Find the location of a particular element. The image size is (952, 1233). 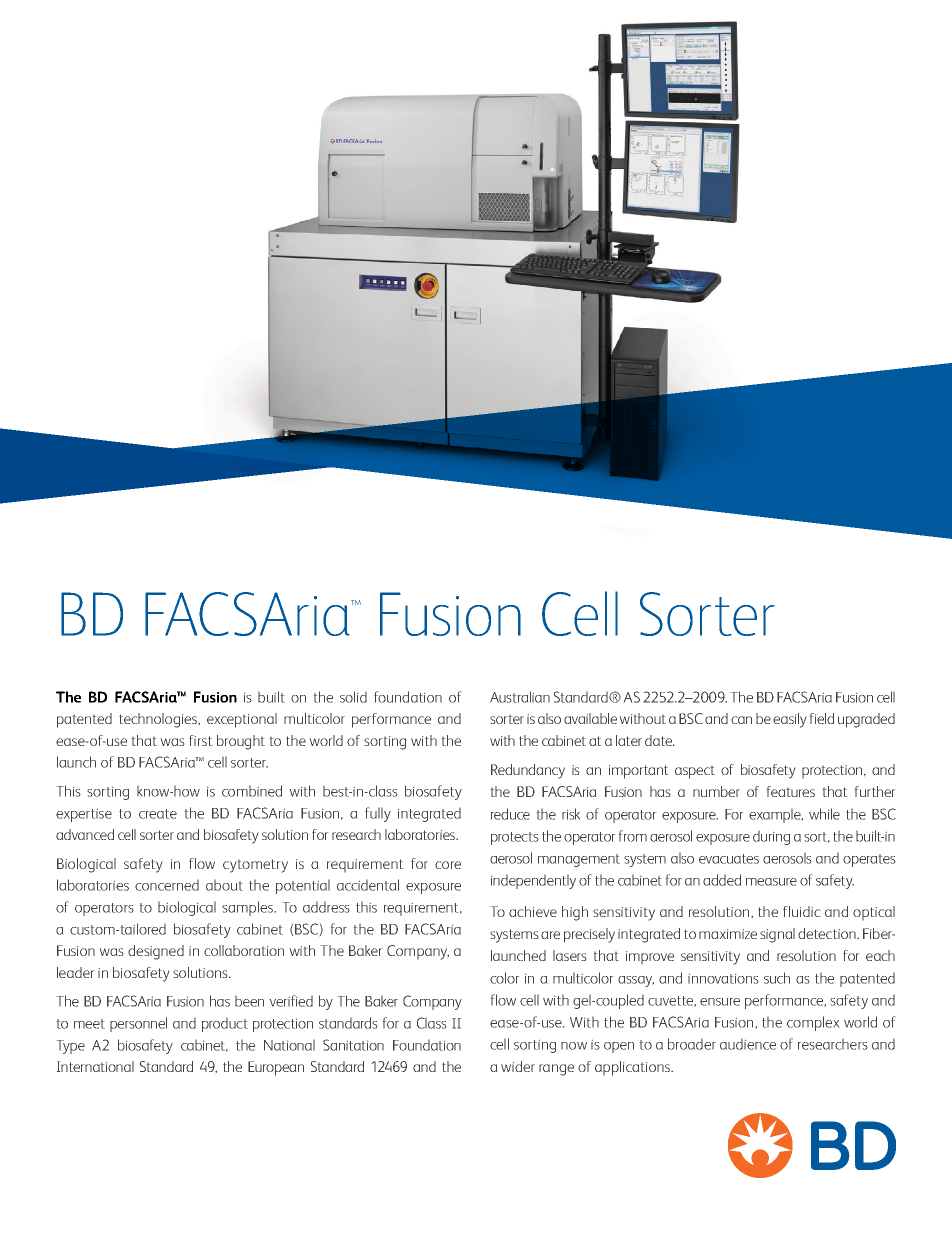

audience is located at coordinates (748, 1044).
